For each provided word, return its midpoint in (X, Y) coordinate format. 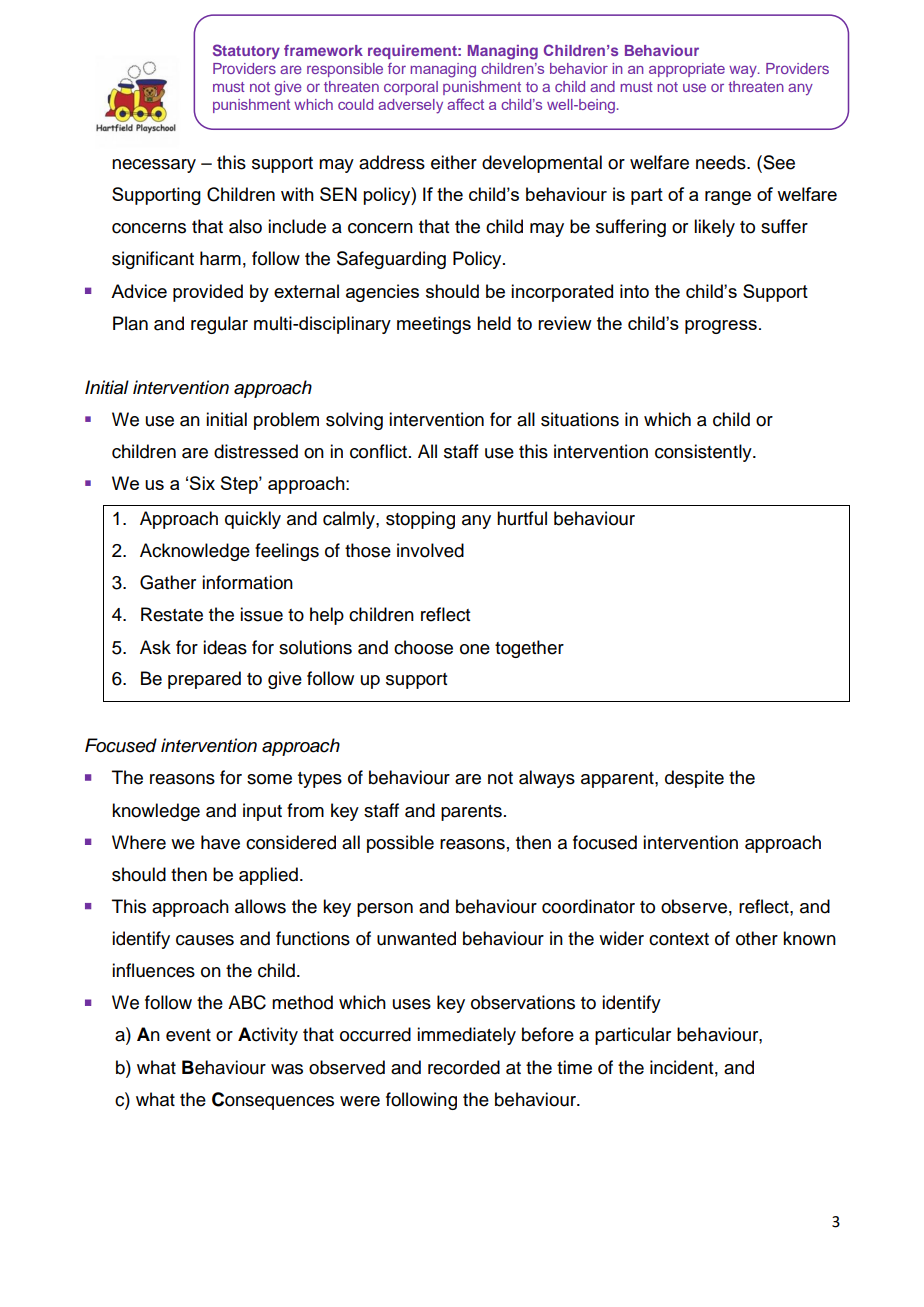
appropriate (687, 70)
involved (430, 550)
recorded (464, 1067)
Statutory (246, 51)
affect (465, 104)
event (188, 1035)
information (247, 582)
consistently (704, 453)
